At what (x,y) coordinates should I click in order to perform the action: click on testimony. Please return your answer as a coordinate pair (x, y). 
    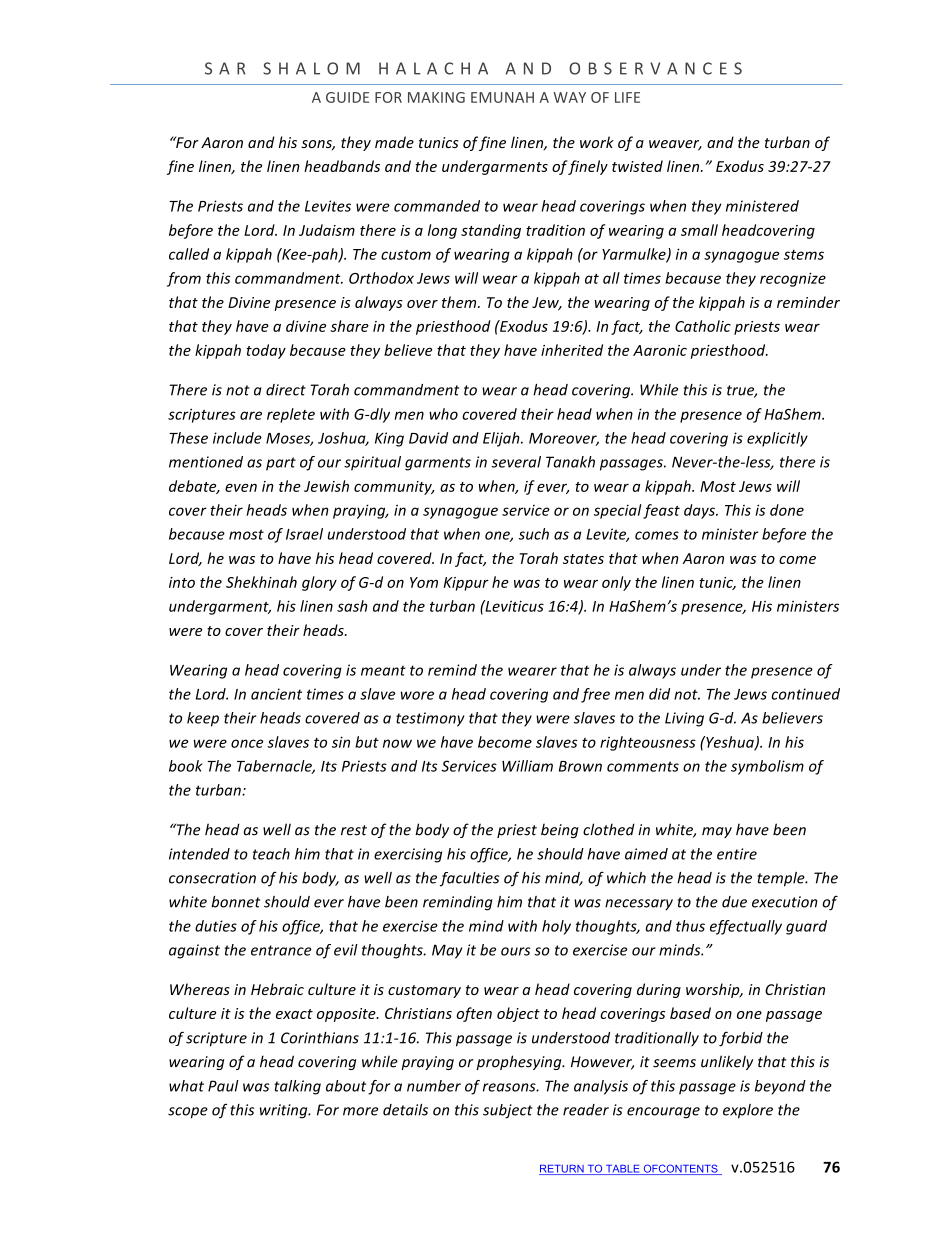
    Looking at the image, I should click on (430, 719).
